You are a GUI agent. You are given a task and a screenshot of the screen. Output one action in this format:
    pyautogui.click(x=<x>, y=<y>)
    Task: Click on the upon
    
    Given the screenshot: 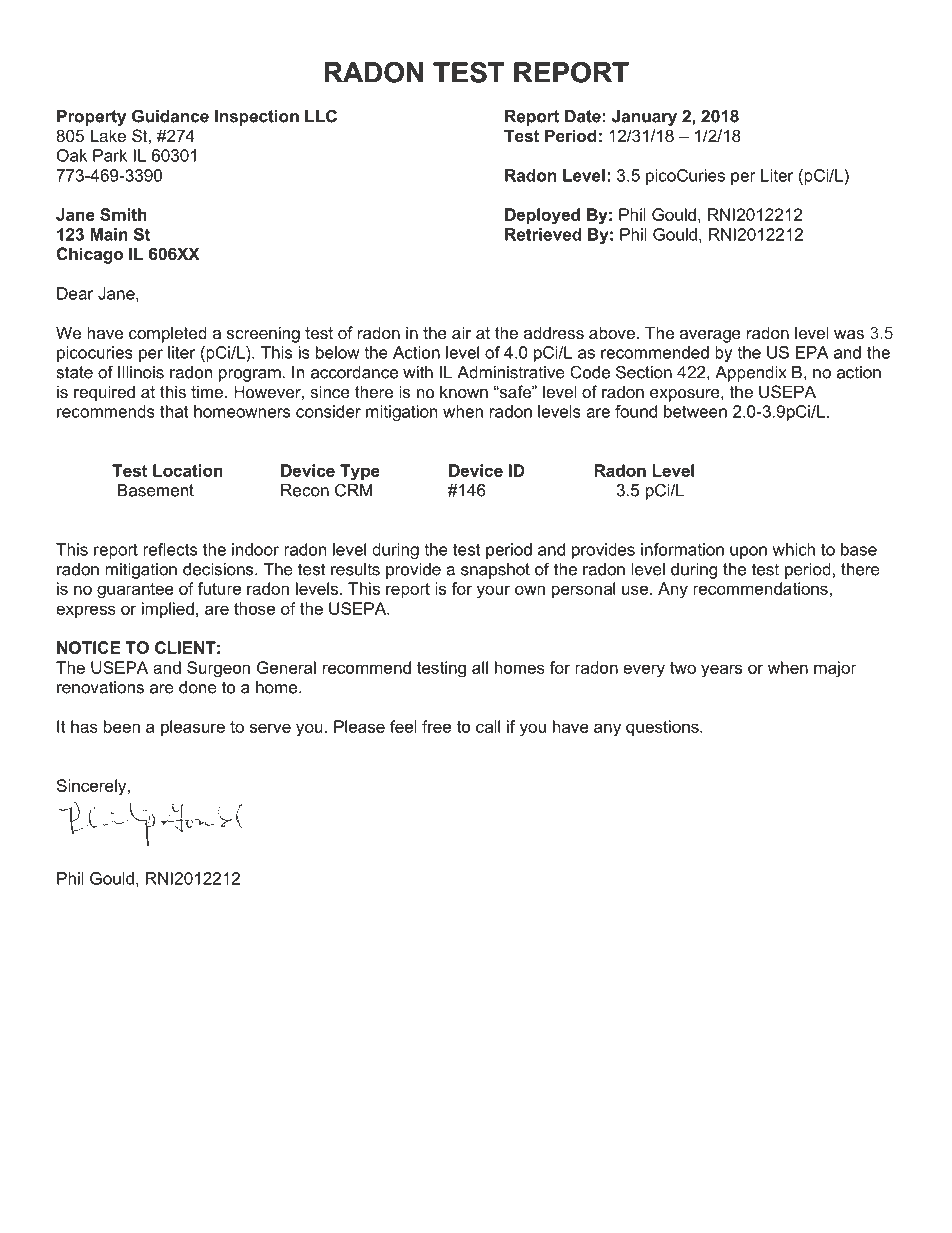 What is the action you would take?
    pyautogui.click(x=748, y=552)
